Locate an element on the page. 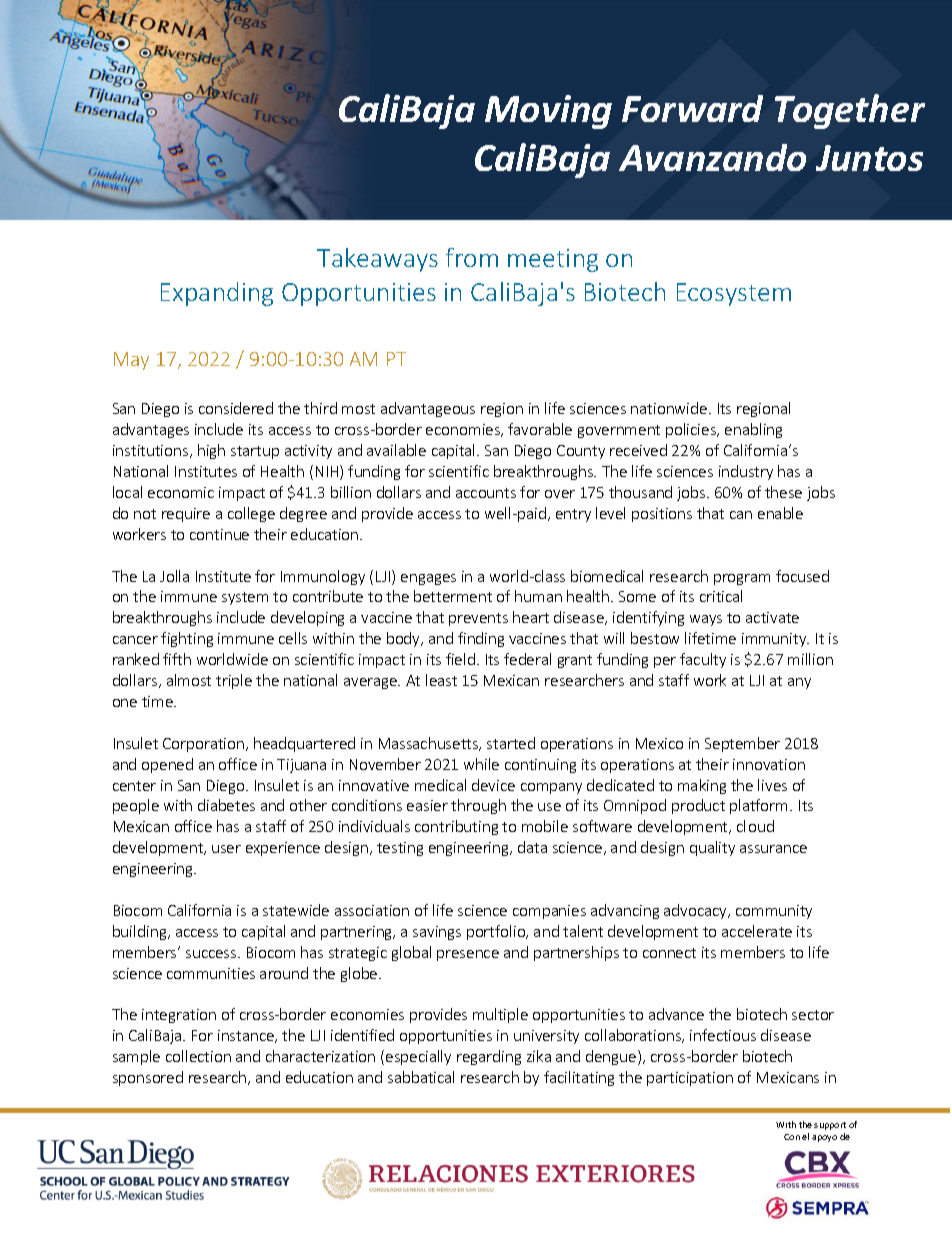 The image size is (952, 1233). industry is located at coordinates (746, 472).
